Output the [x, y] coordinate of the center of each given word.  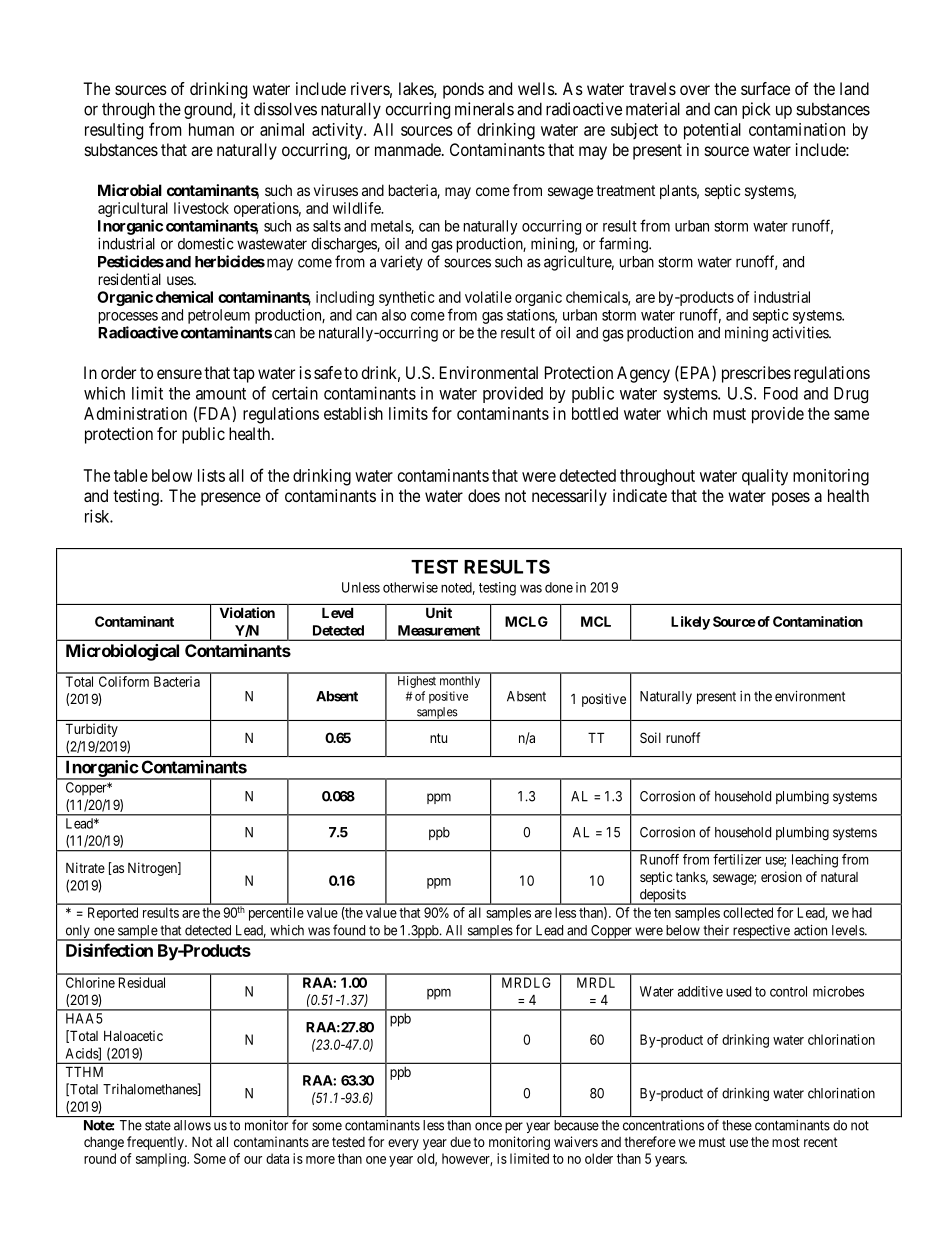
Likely [690, 623]
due [460, 1142]
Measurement [439, 630]
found [349, 930]
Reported [113, 914]
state [158, 1126]
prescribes [756, 374]
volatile [488, 297]
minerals [484, 109]
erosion [781, 876]
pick [756, 110]
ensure [179, 374]
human [211, 129]
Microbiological [122, 652]
